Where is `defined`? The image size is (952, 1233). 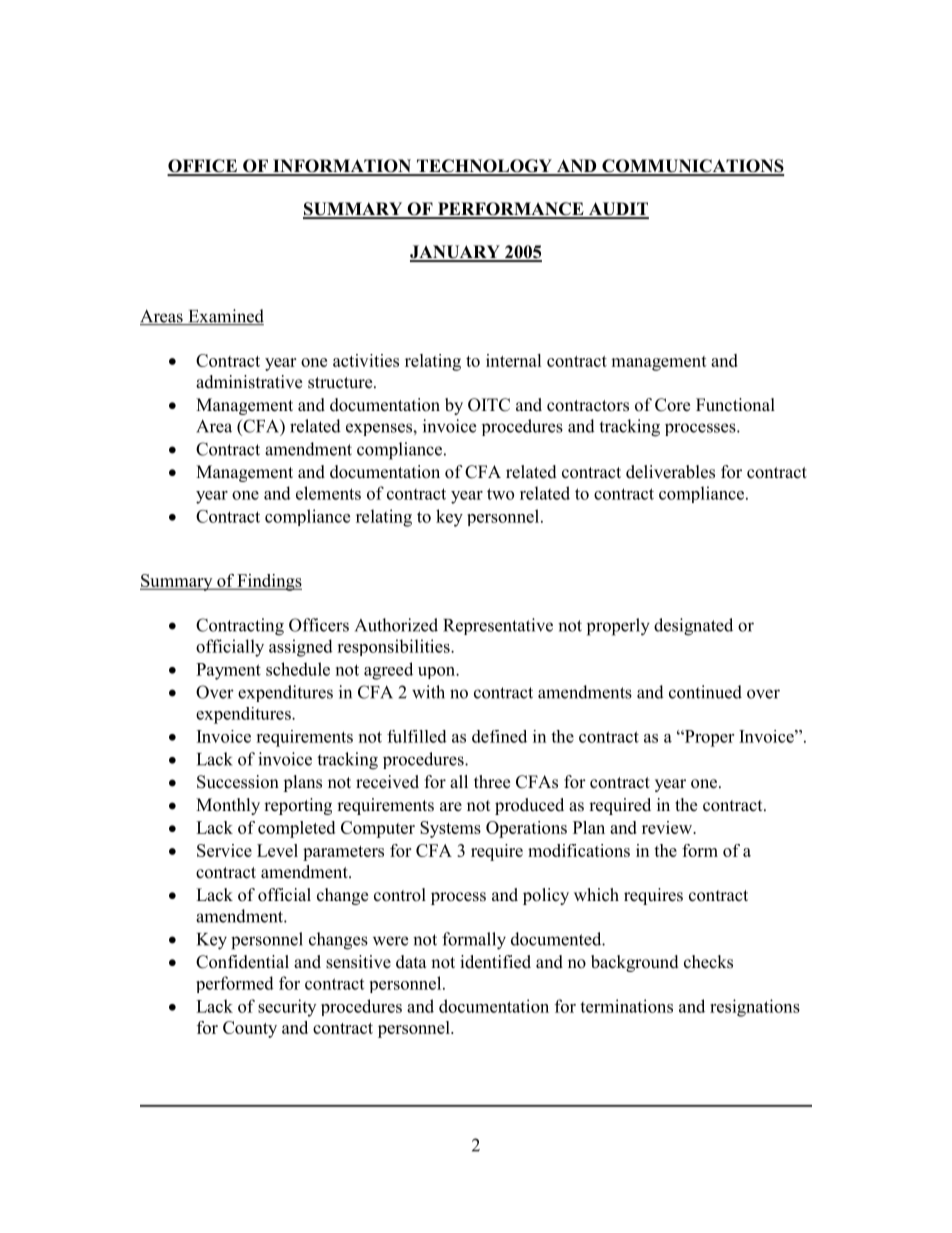
defined is located at coordinates (499, 736).
